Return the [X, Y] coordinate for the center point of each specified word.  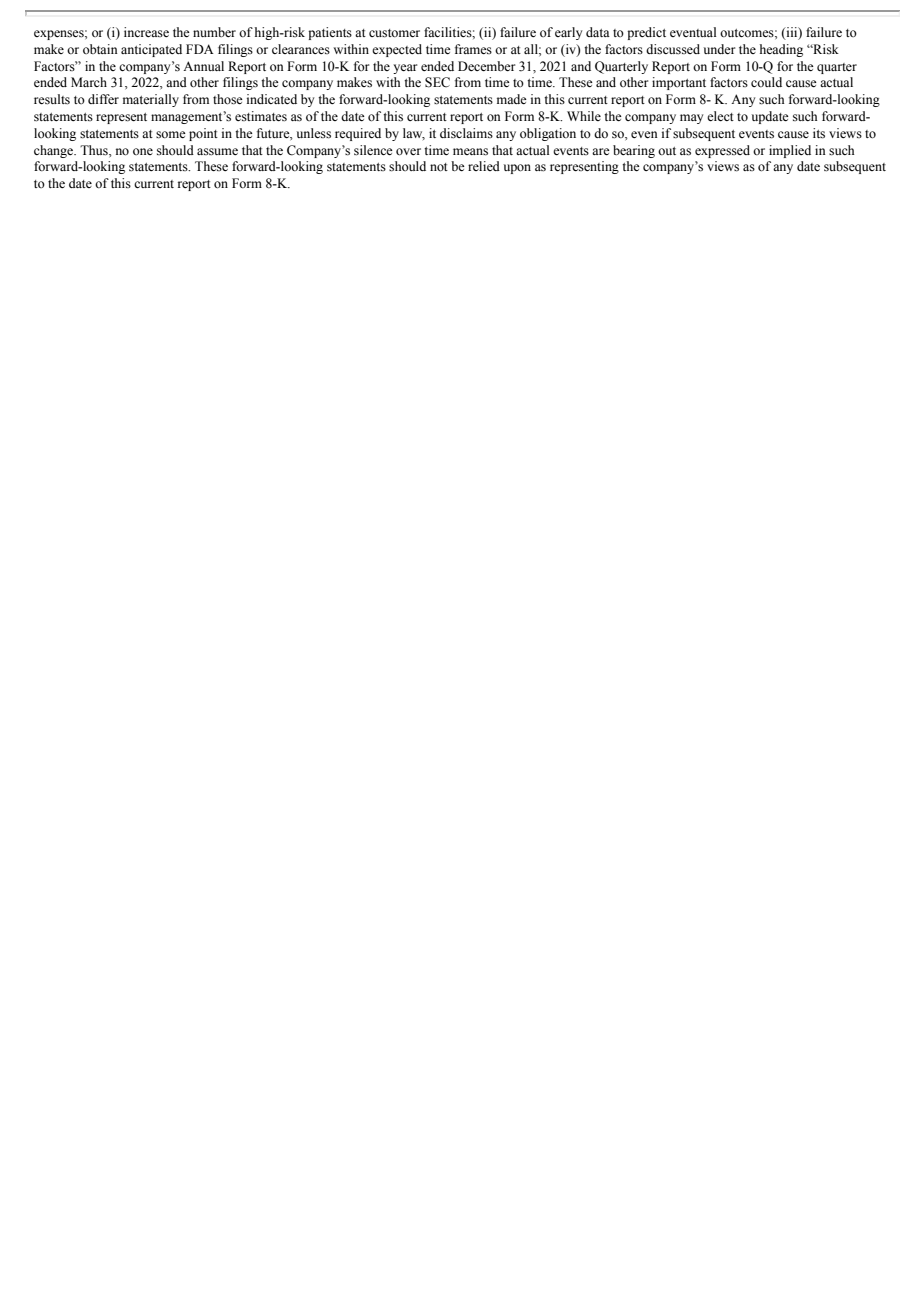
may [691, 119]
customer [394, 33]
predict [646, 33]
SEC [437, 82]
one [143, 151]
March [89, 82]
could [766, 82]
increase [146, 32]
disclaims [466, 133]
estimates [261, 116]
